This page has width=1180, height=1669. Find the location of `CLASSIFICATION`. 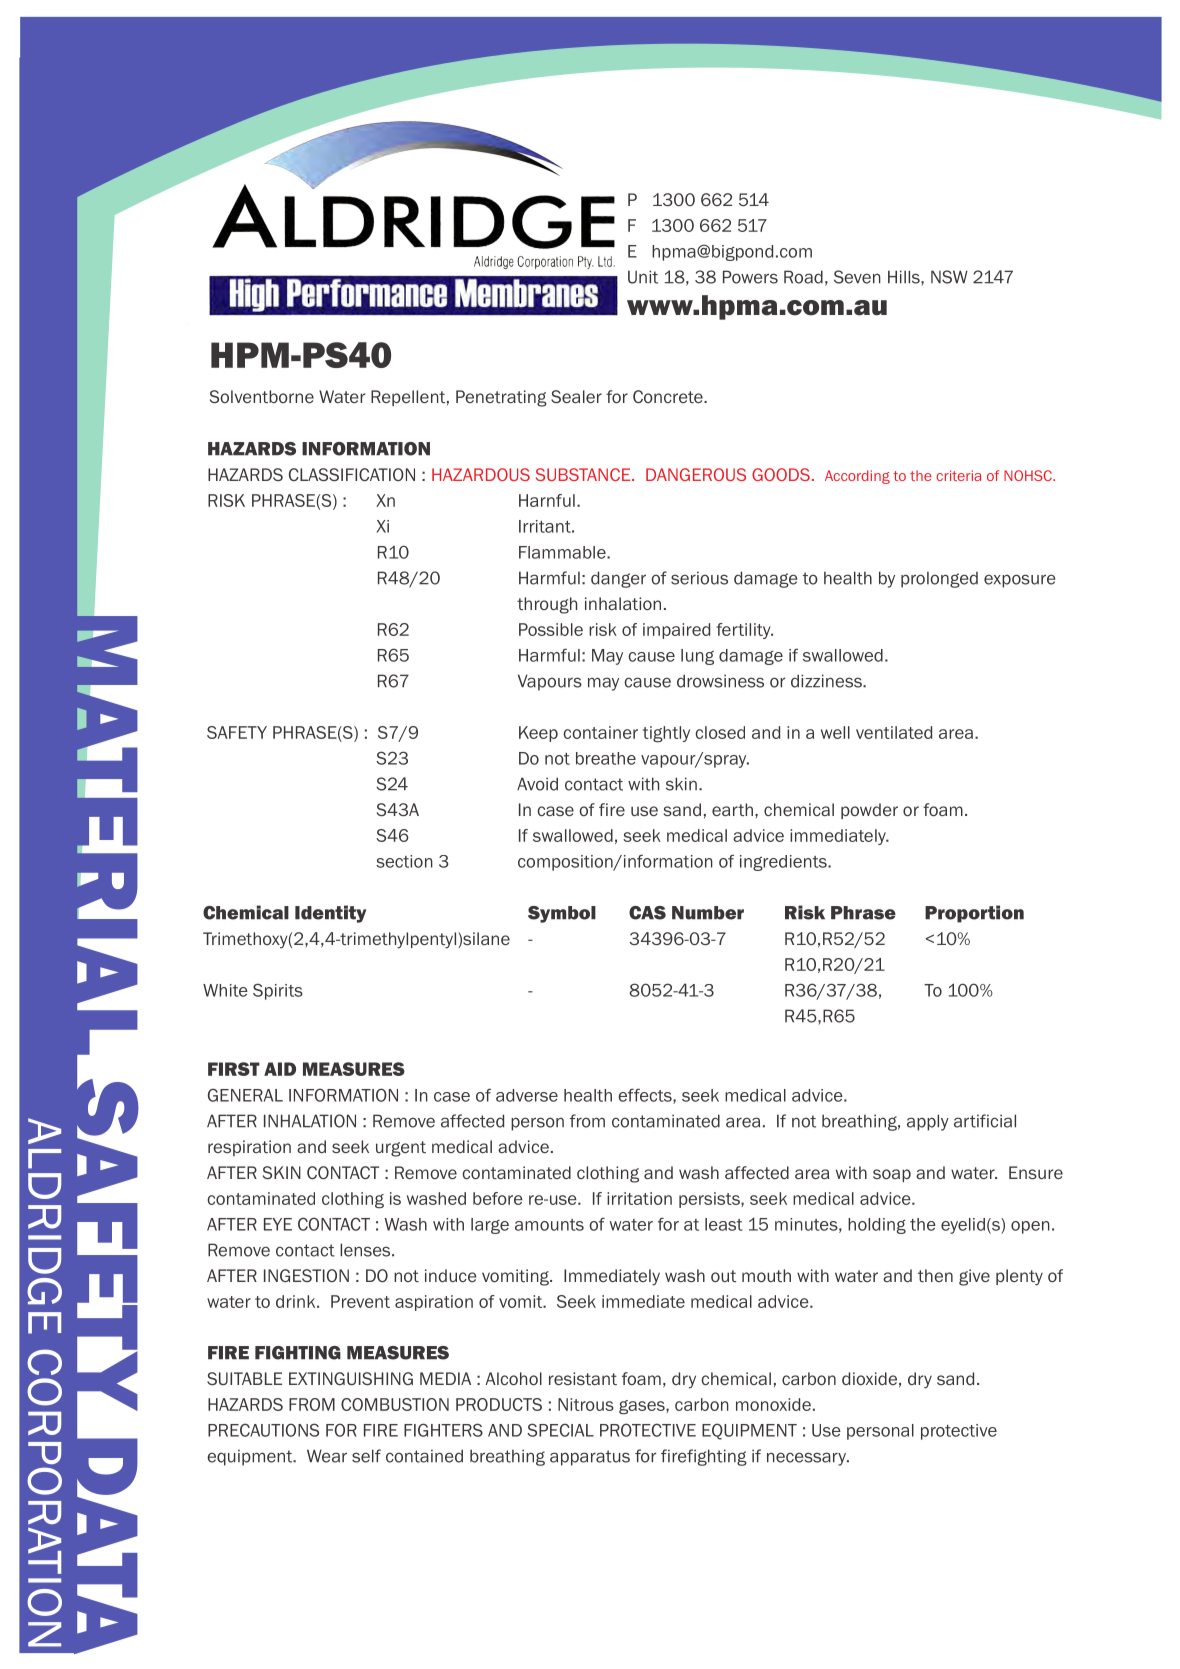

CLASSIFICATION is located at coordinates (352, 474).
